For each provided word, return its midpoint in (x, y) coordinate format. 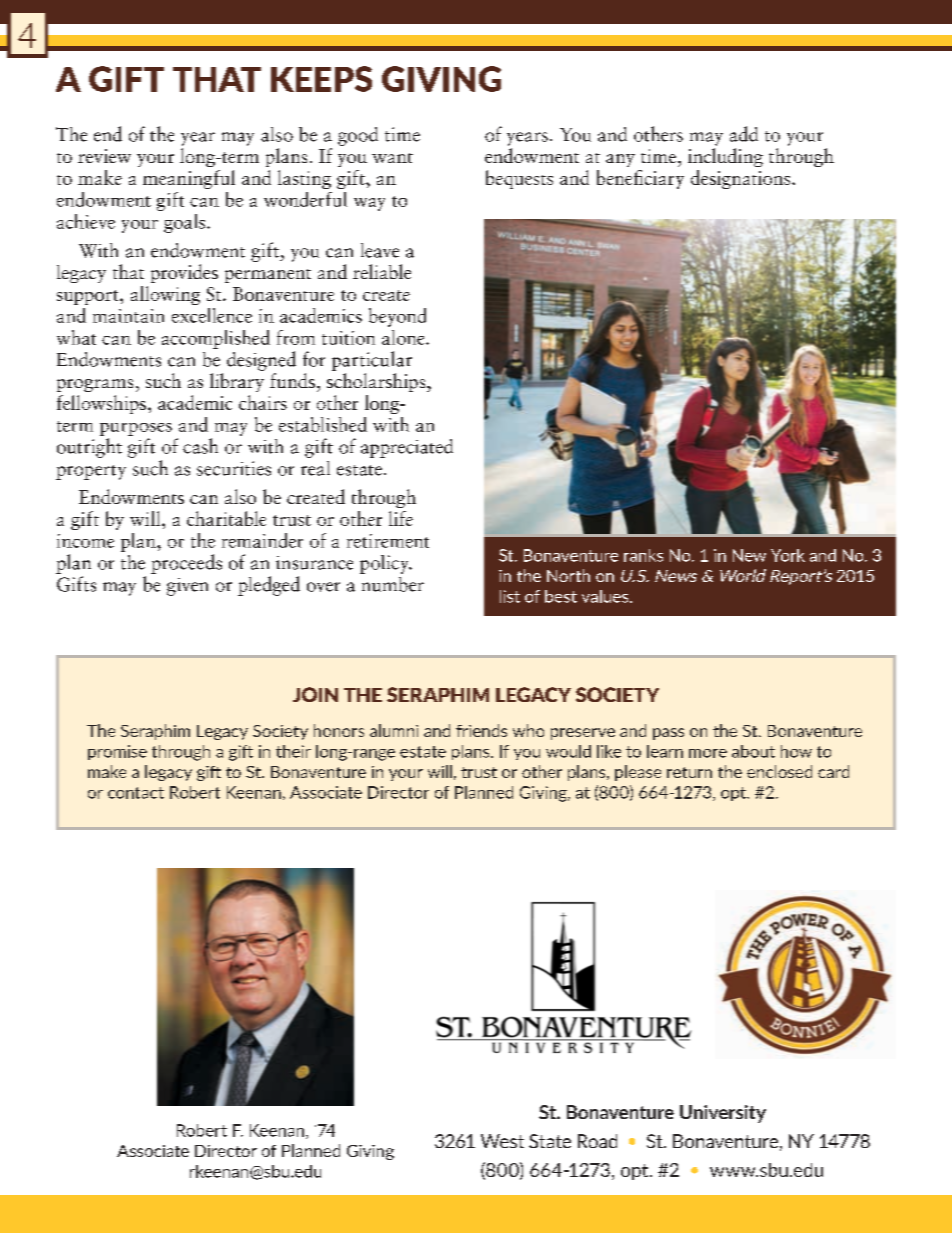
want (392, 158)
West (502, 1141)
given (187, 587)
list (510, 596)
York (788, 555)
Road (597, 1141)
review (104, 156)
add (744, 134)
